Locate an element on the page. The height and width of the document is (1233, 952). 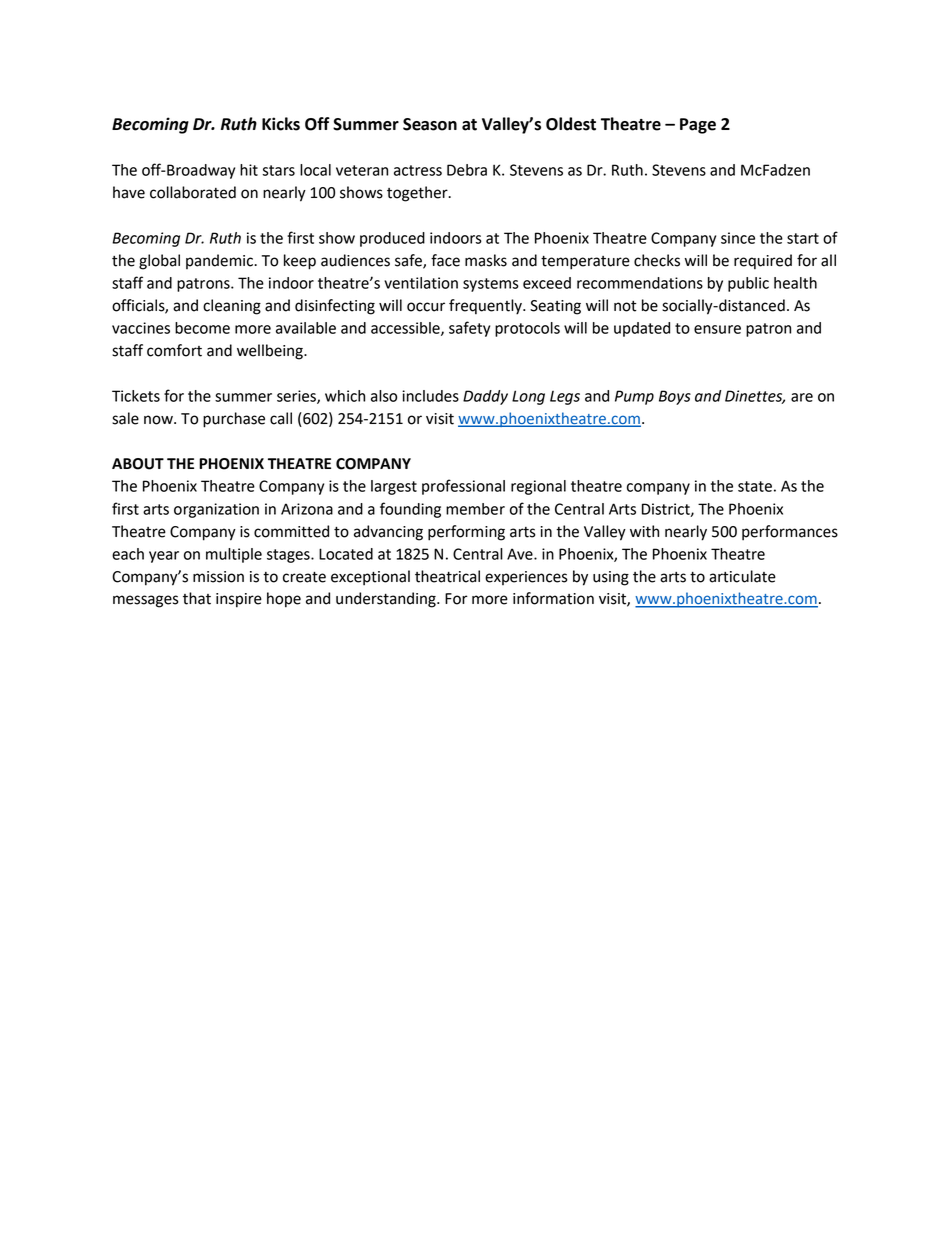
ABOUT is located at coordinates (138, 464).
